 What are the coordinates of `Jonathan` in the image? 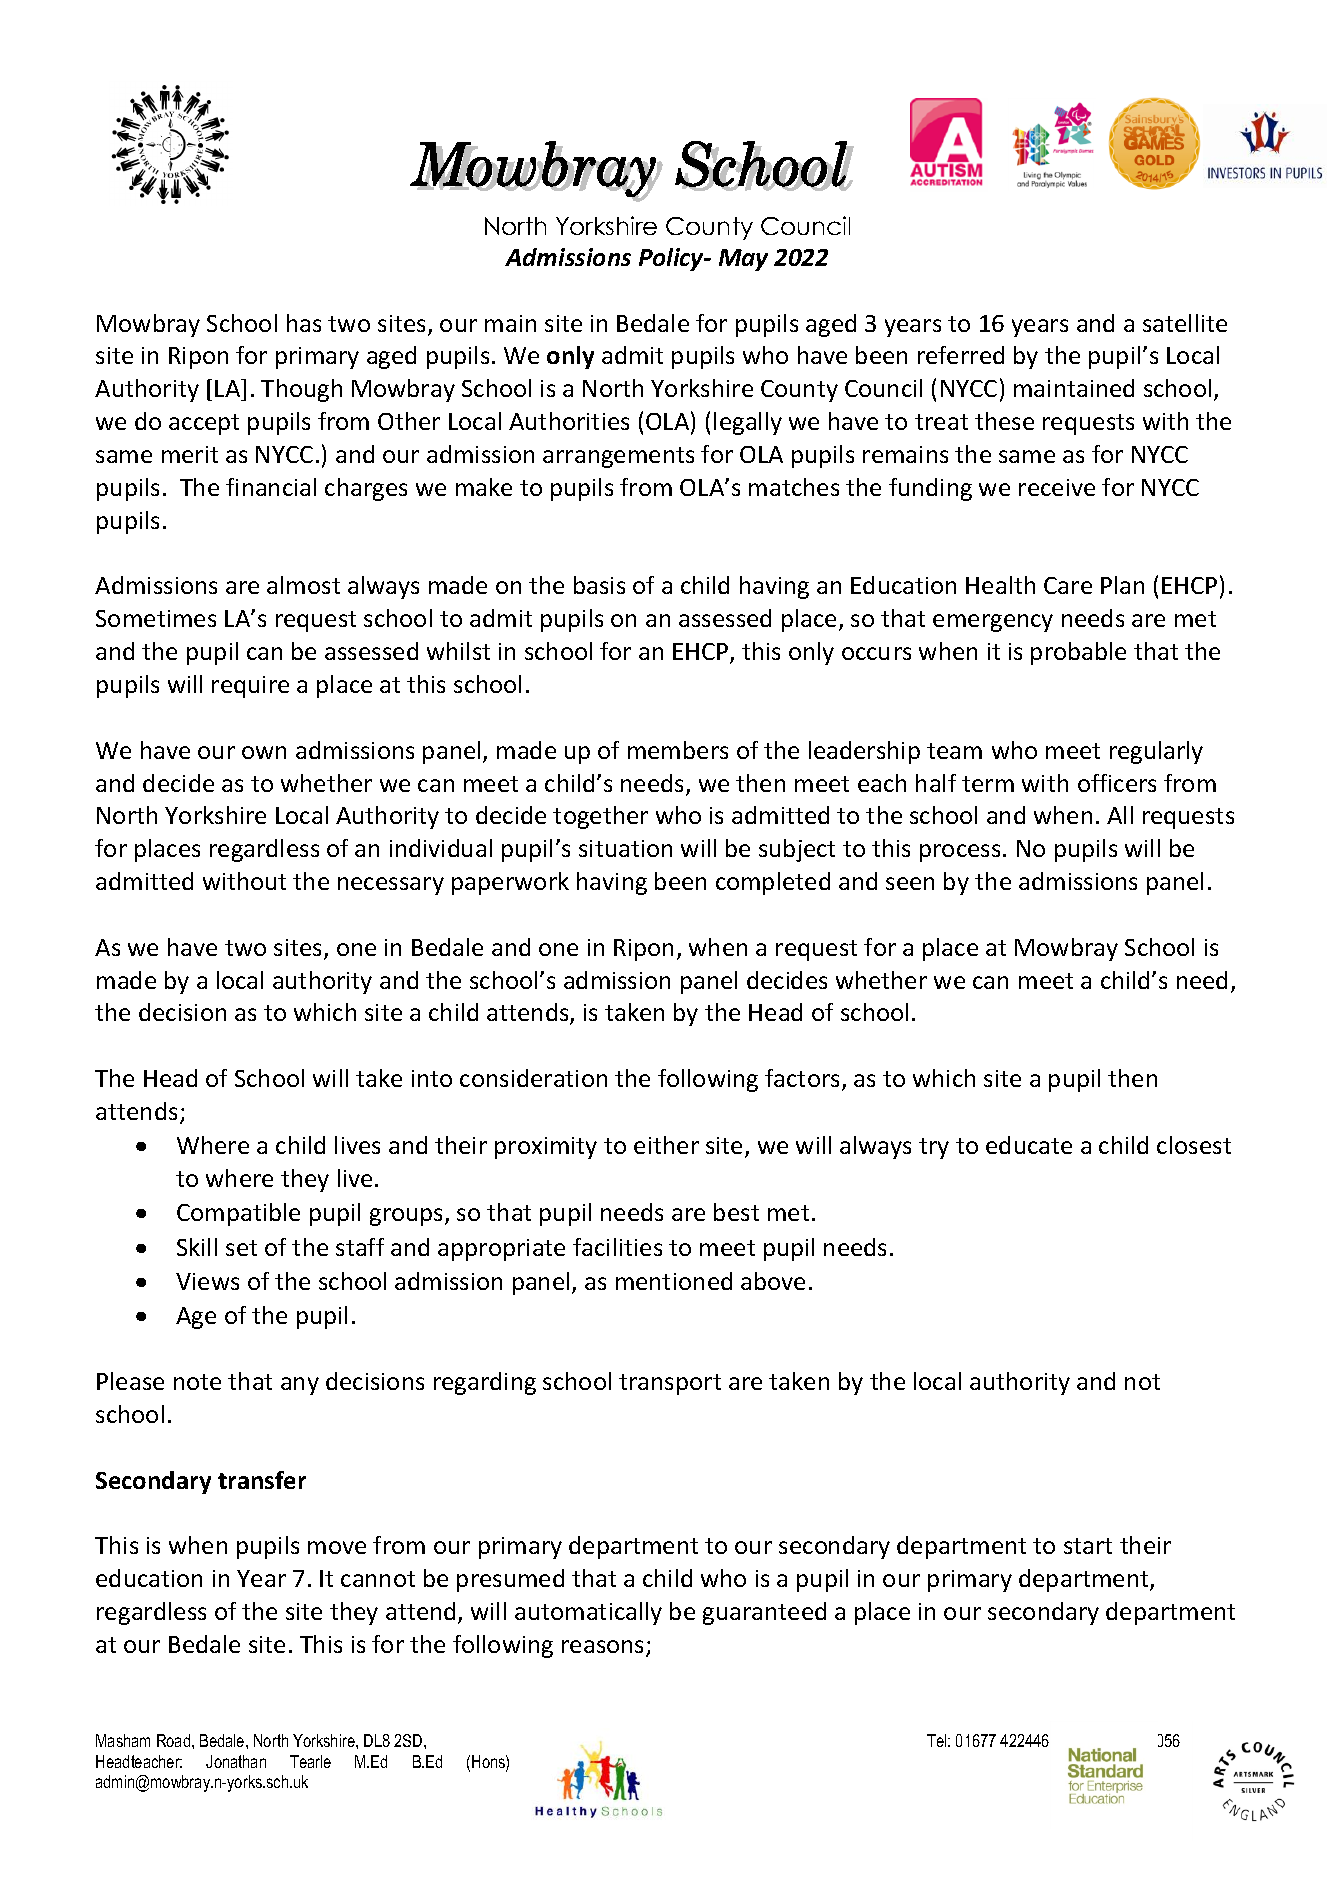 It's located at (236, 1761).
